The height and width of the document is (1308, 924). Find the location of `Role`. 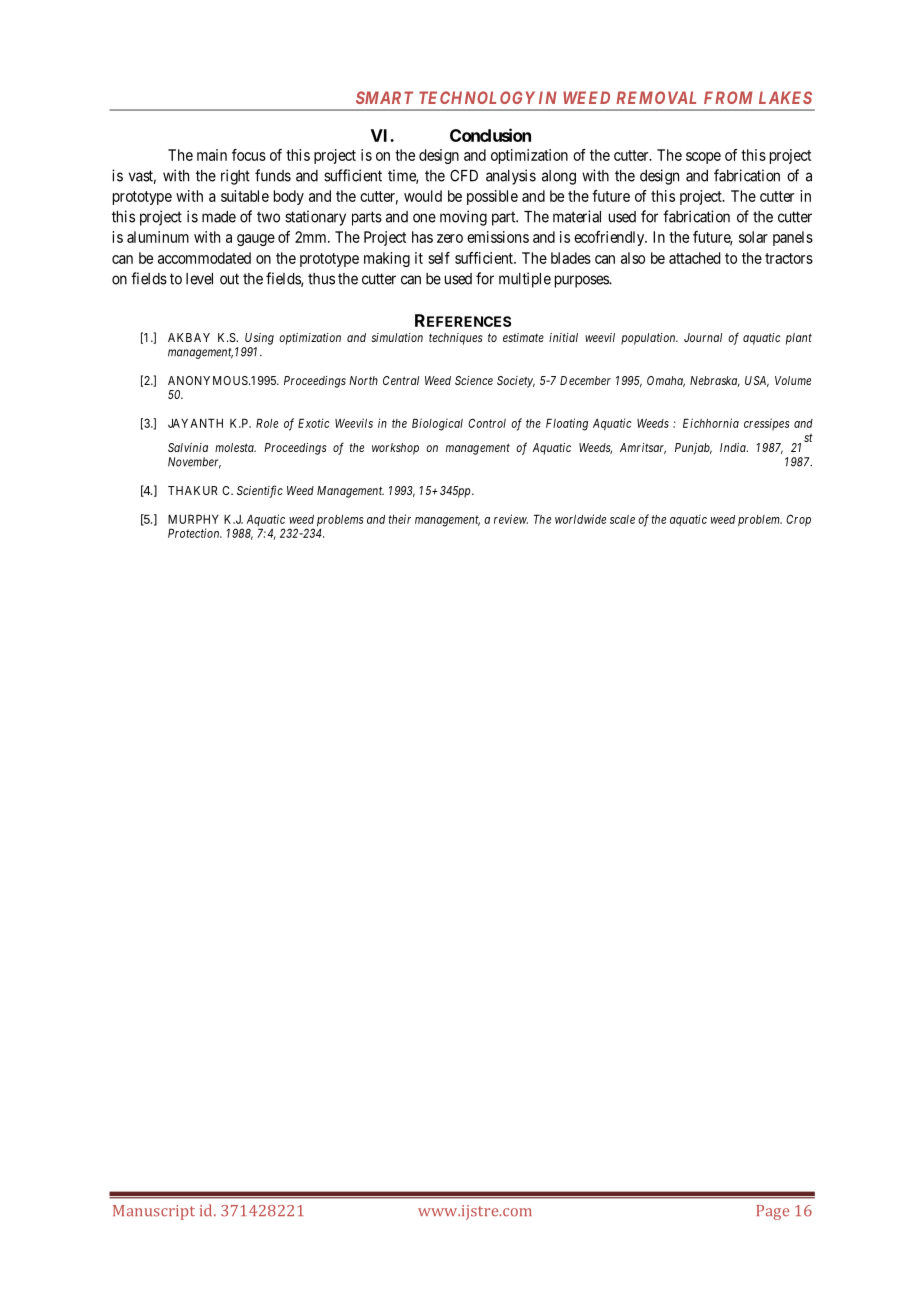

Role is located at coordinates (267, 423).
